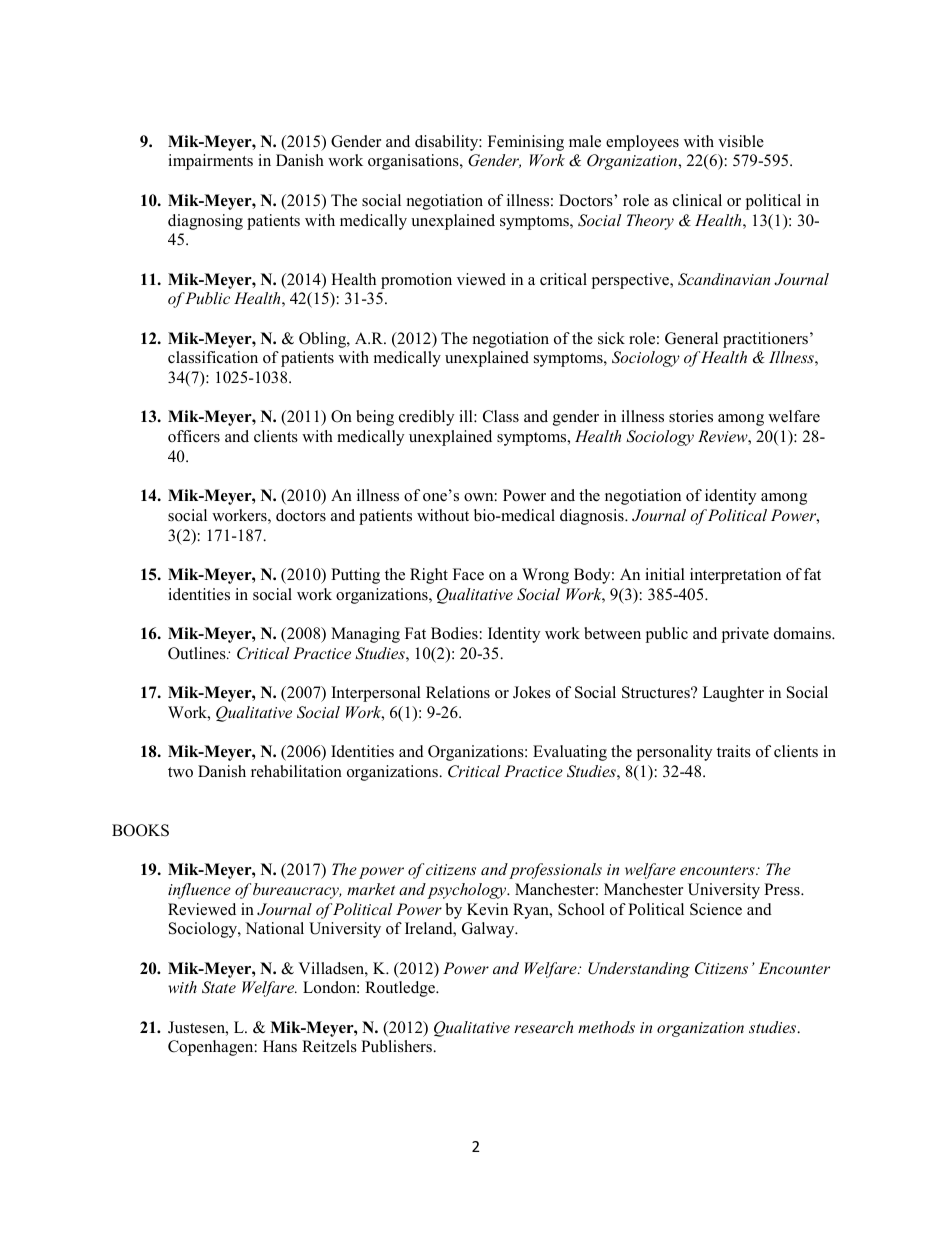 The image size is (952, 1233). I want to click on State, so click(219, 987).
